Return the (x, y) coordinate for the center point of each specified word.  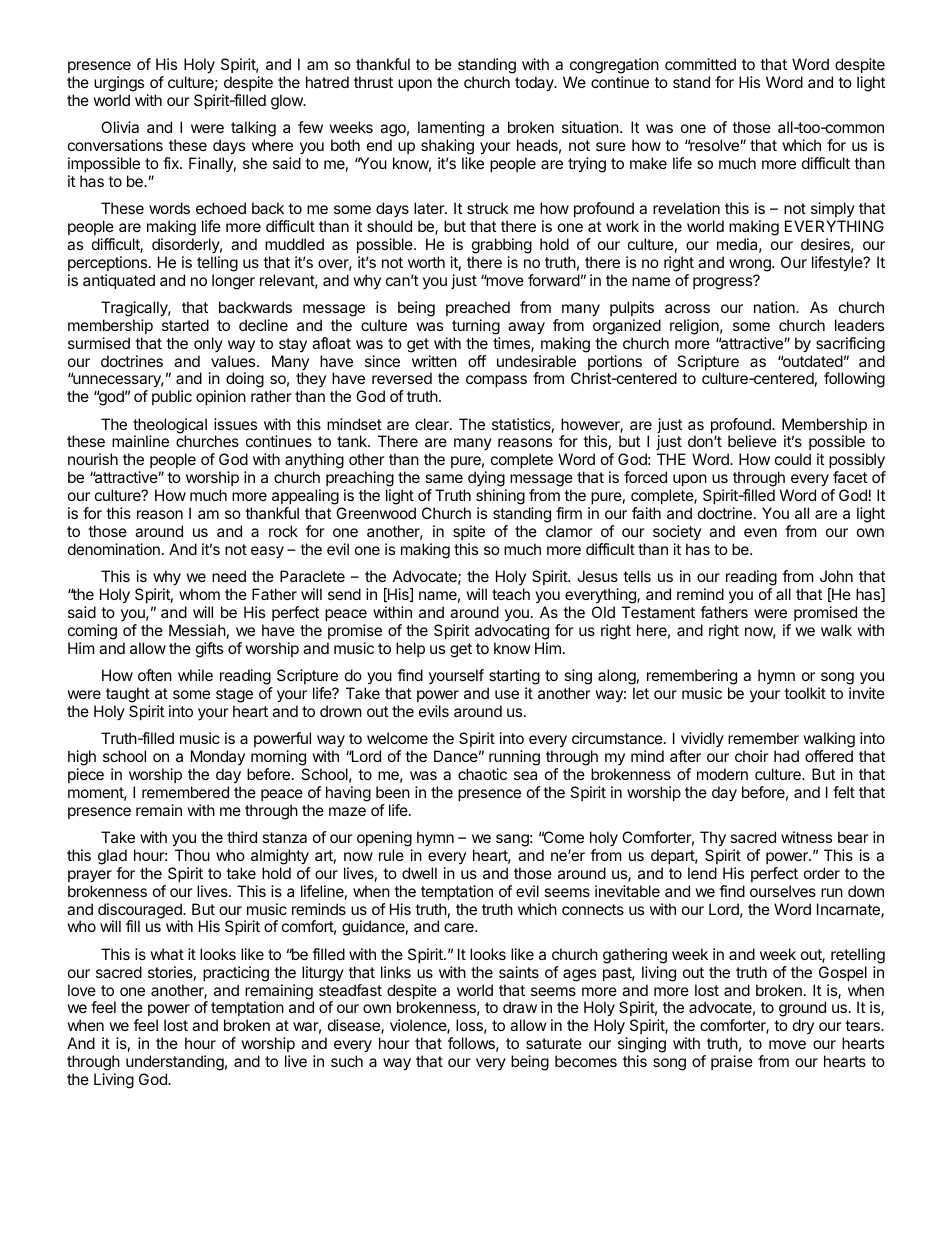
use (507, 694)
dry (803, 1026)
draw (520, 1007)
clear (433, 424)
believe (752, 441)
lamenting (451, 129)
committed (700, 64)
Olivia (120, 127)
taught (128, 695)
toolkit (805, 693)
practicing (236, 974)
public (172, 397)
